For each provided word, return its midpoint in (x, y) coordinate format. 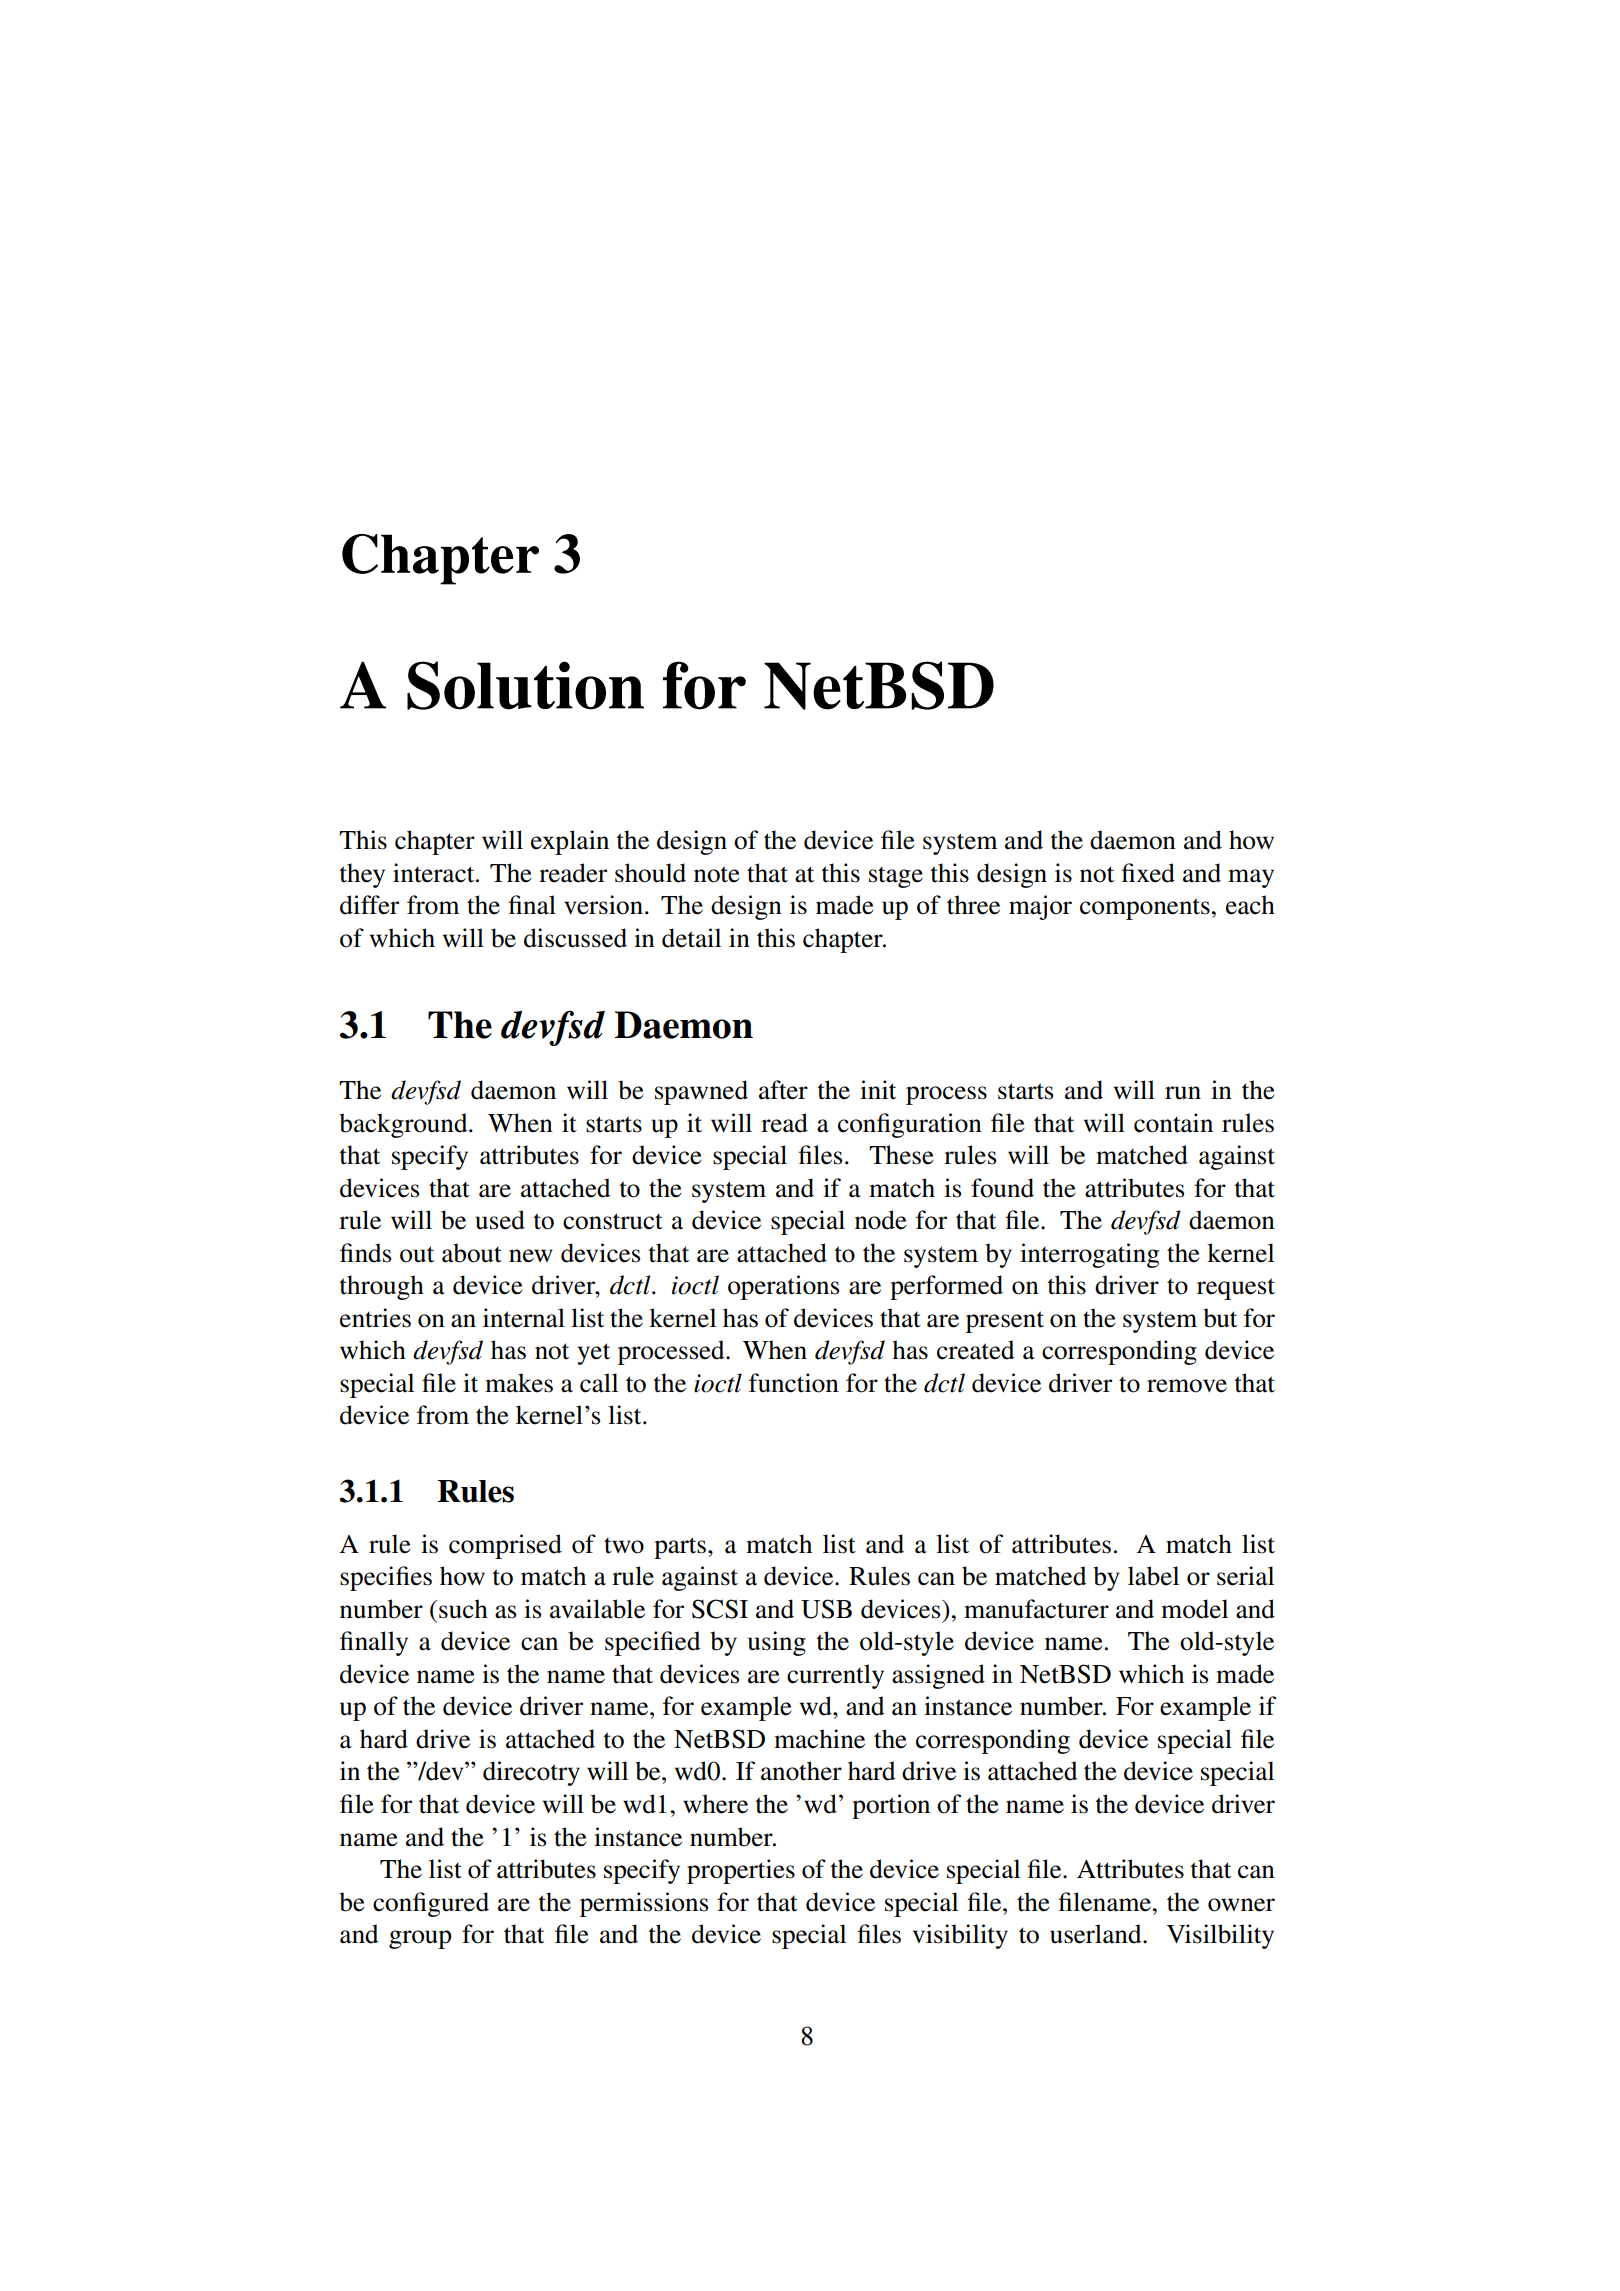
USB (826, 1609)
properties (741, 1871)
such (463, 1609)
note (717, 874)
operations (783, 1287)
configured (431, 1904)
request (1236, 1289)
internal (524, 1318)
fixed (1148, 873)
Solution (525, 685)
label (1153, 1576)
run (1183, 1093)
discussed (575, 938)
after (783, 1090)
